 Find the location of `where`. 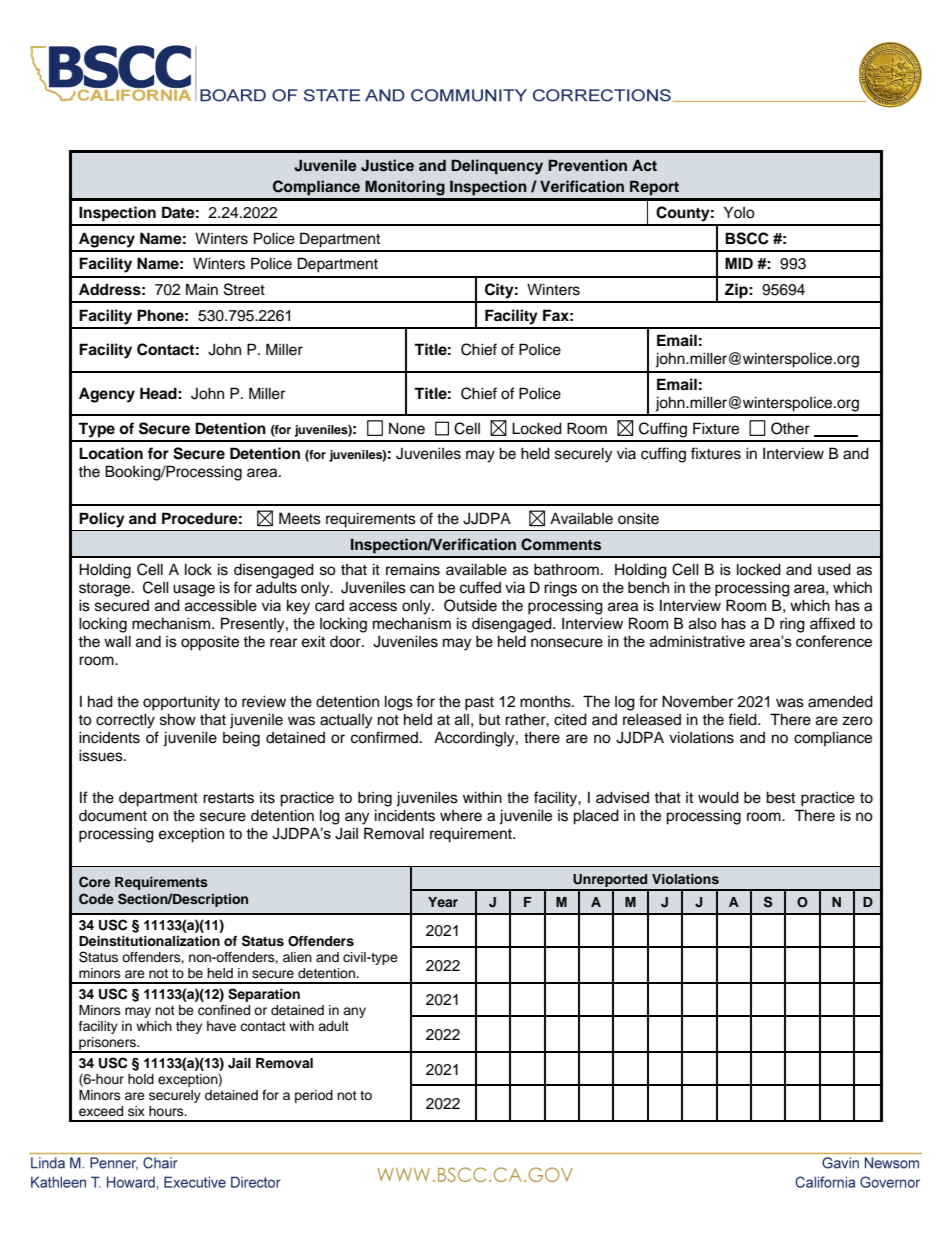

where is located at coordinates (461, 816).
